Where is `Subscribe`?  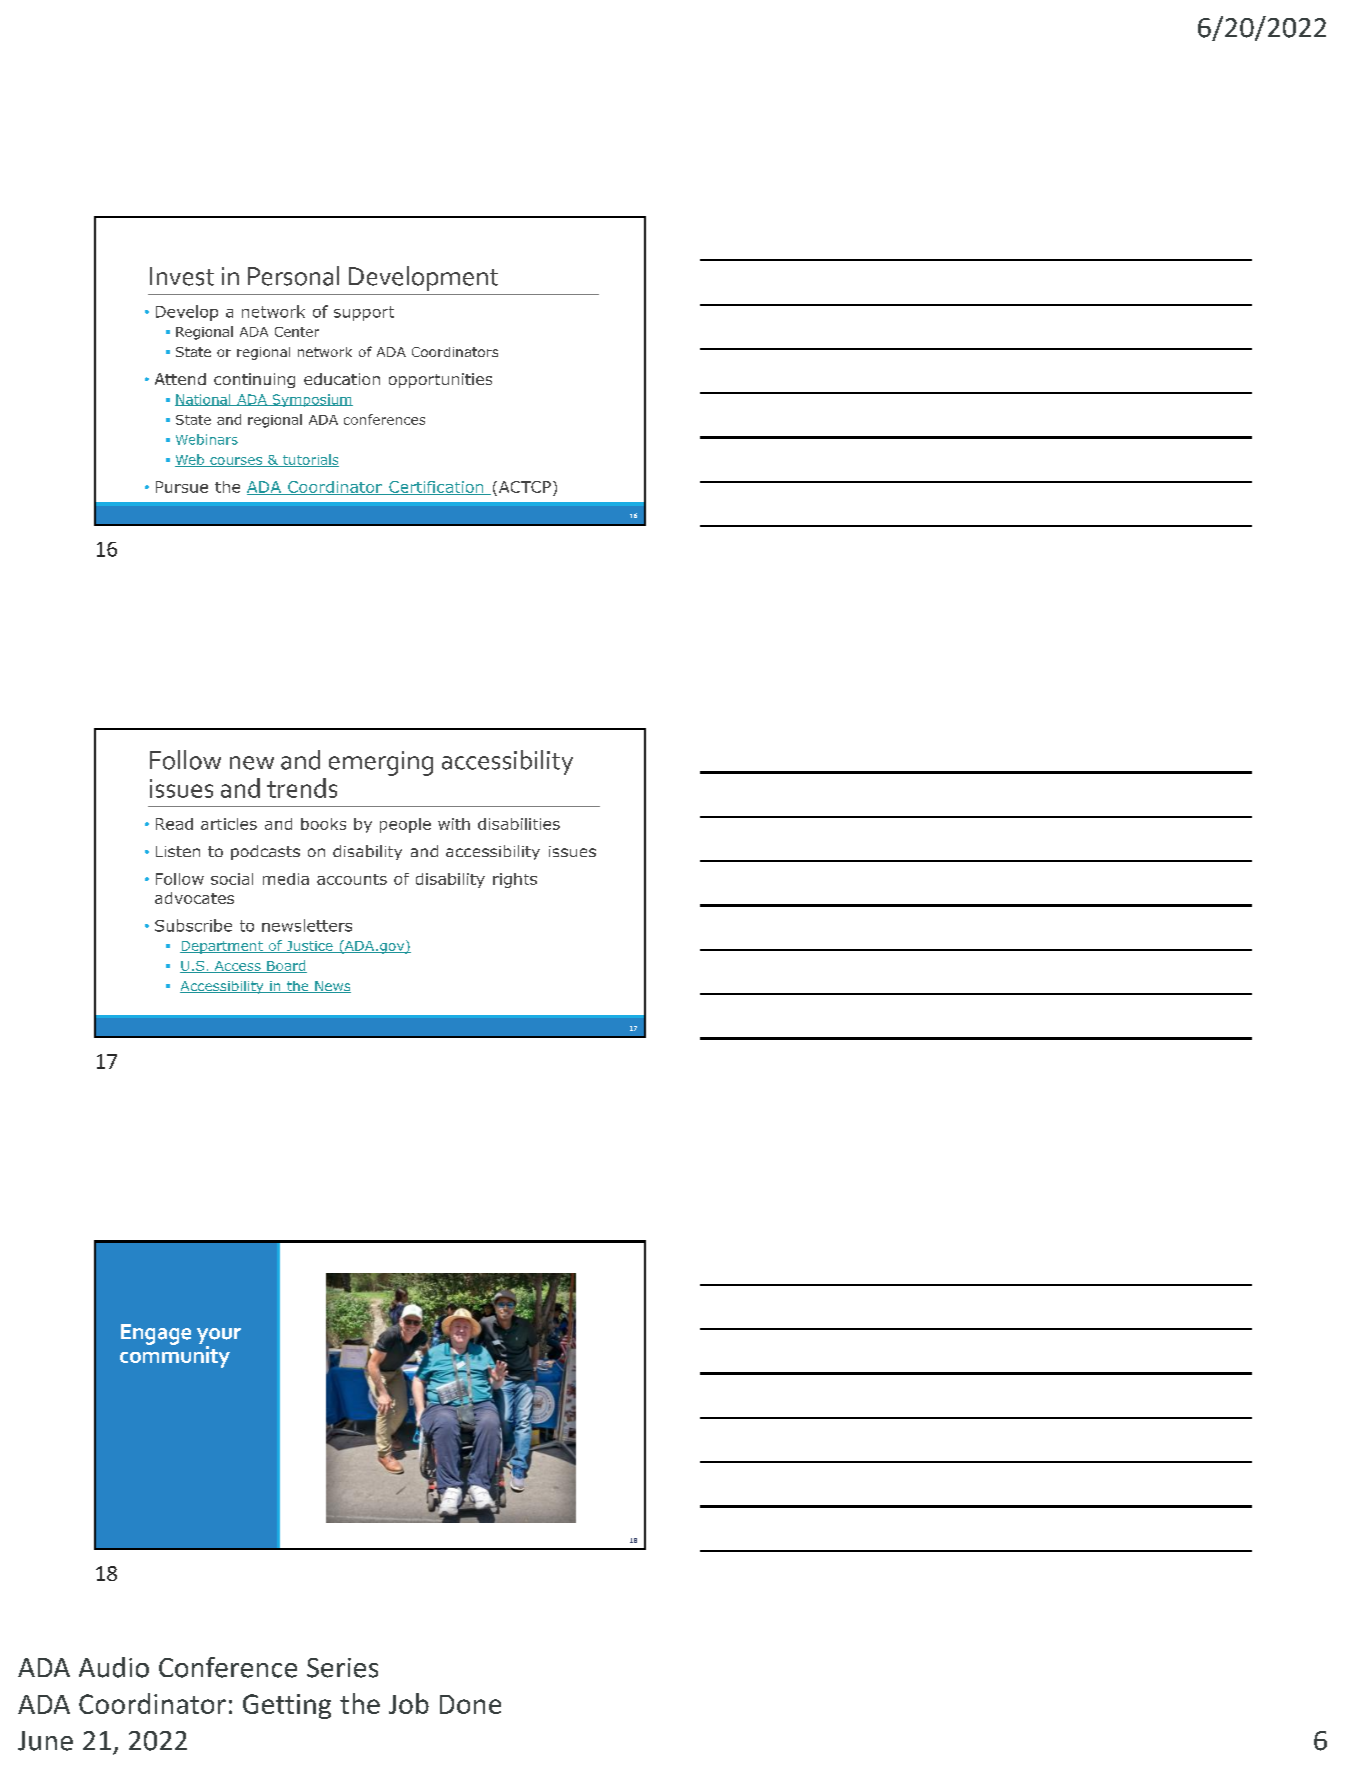
Subscribe is located at coordinates (193, 925).
